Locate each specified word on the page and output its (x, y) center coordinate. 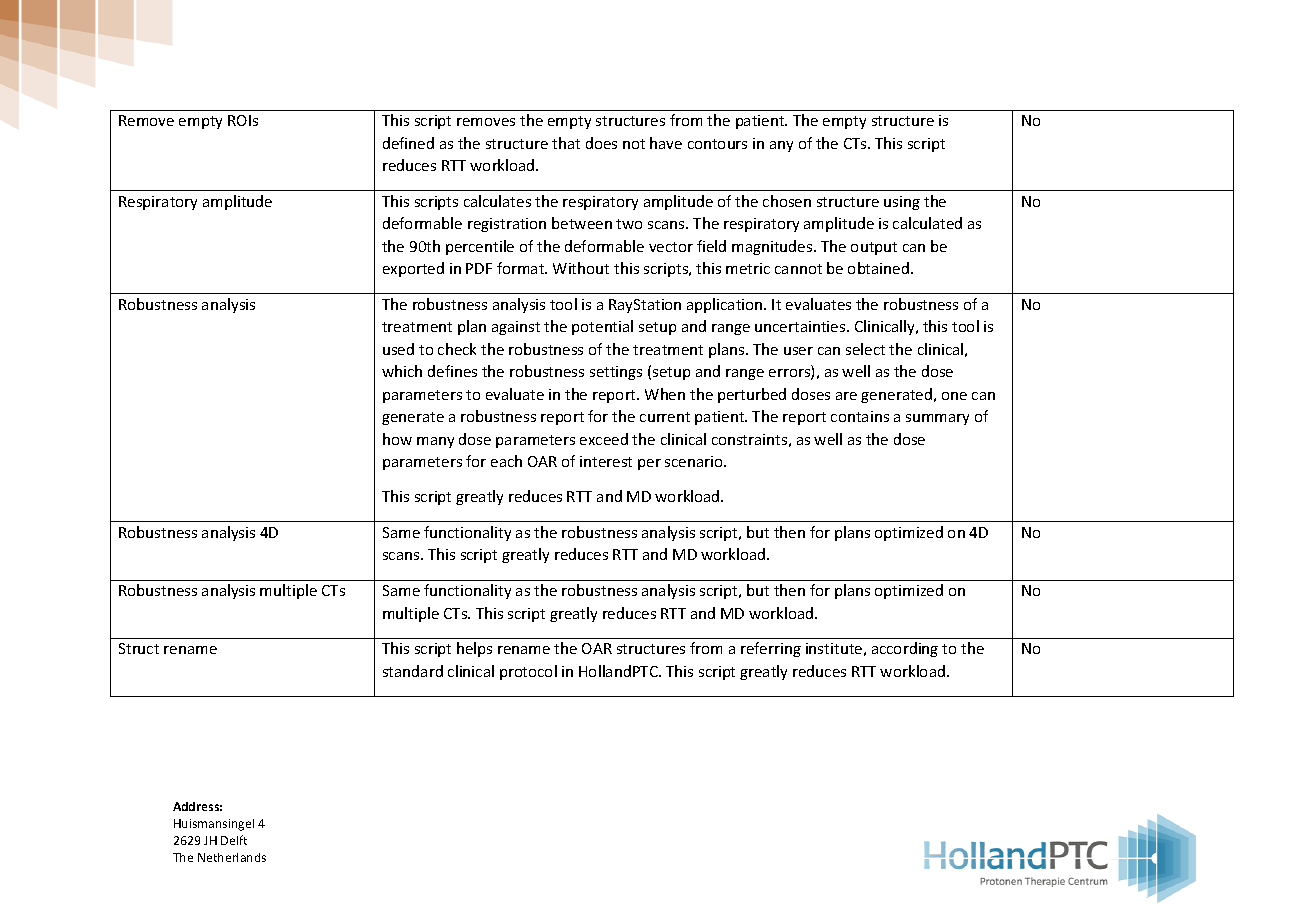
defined (408, 143)
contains (860, 416)
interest (606, 461)
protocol (528, 672)
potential (602, 327)
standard (413, 671)
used (398, 349)
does (601, 143)
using (902, 203)
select (865, 349)
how (397, 439)
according (905, 649)
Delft (234, 840)
